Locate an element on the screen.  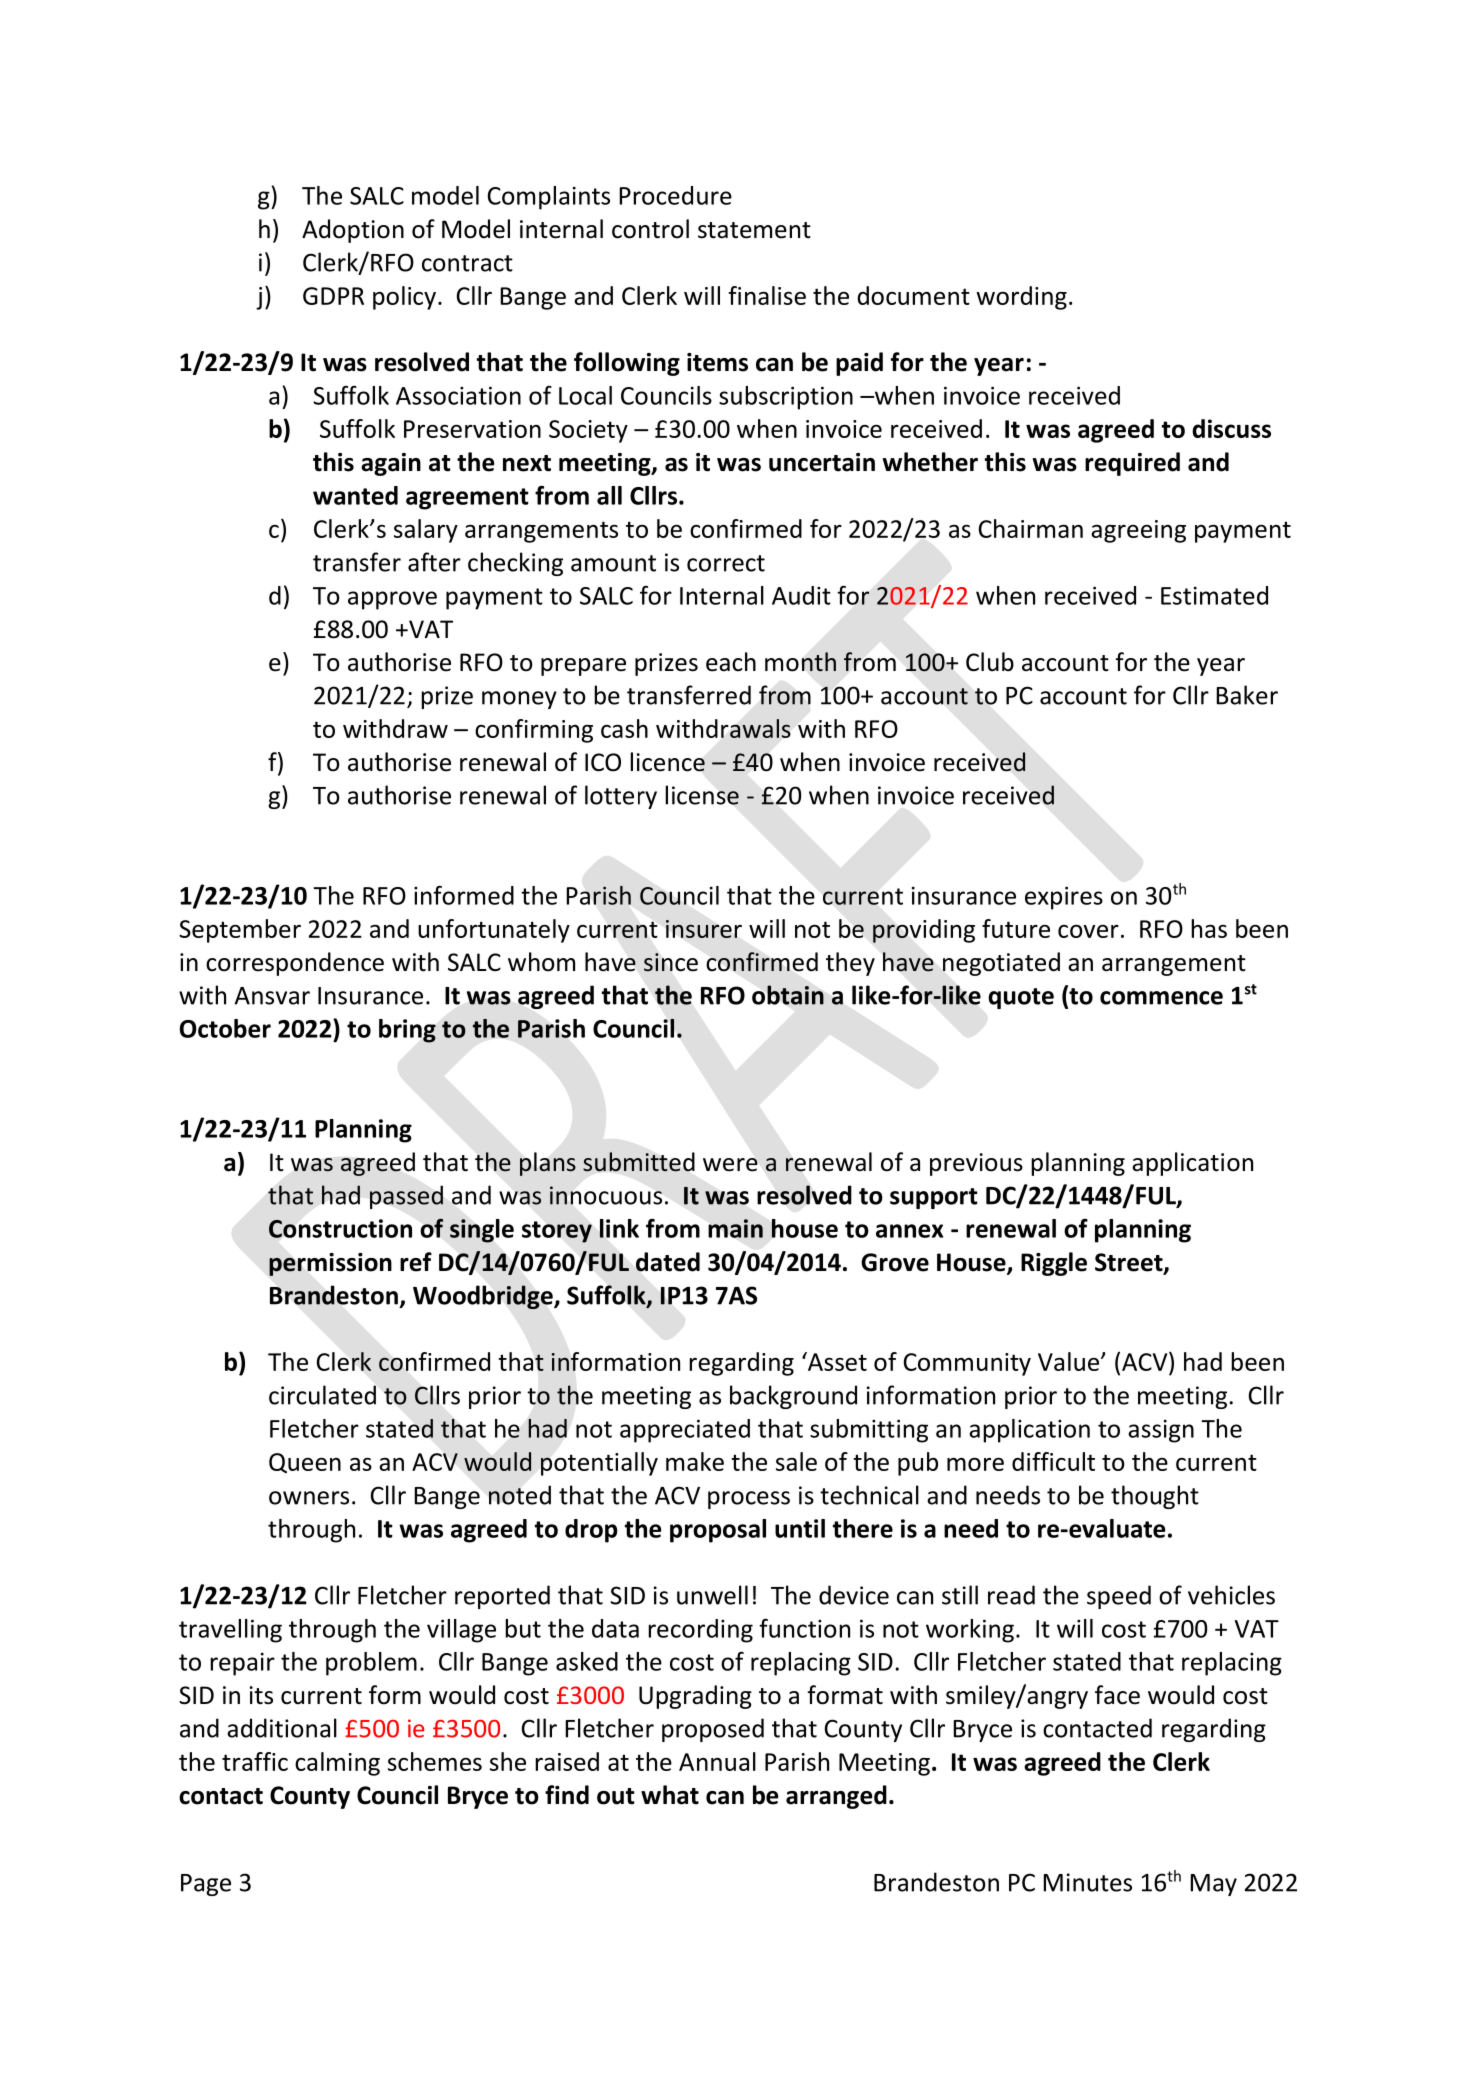
assign is located at coordinates (1161, 1431).
